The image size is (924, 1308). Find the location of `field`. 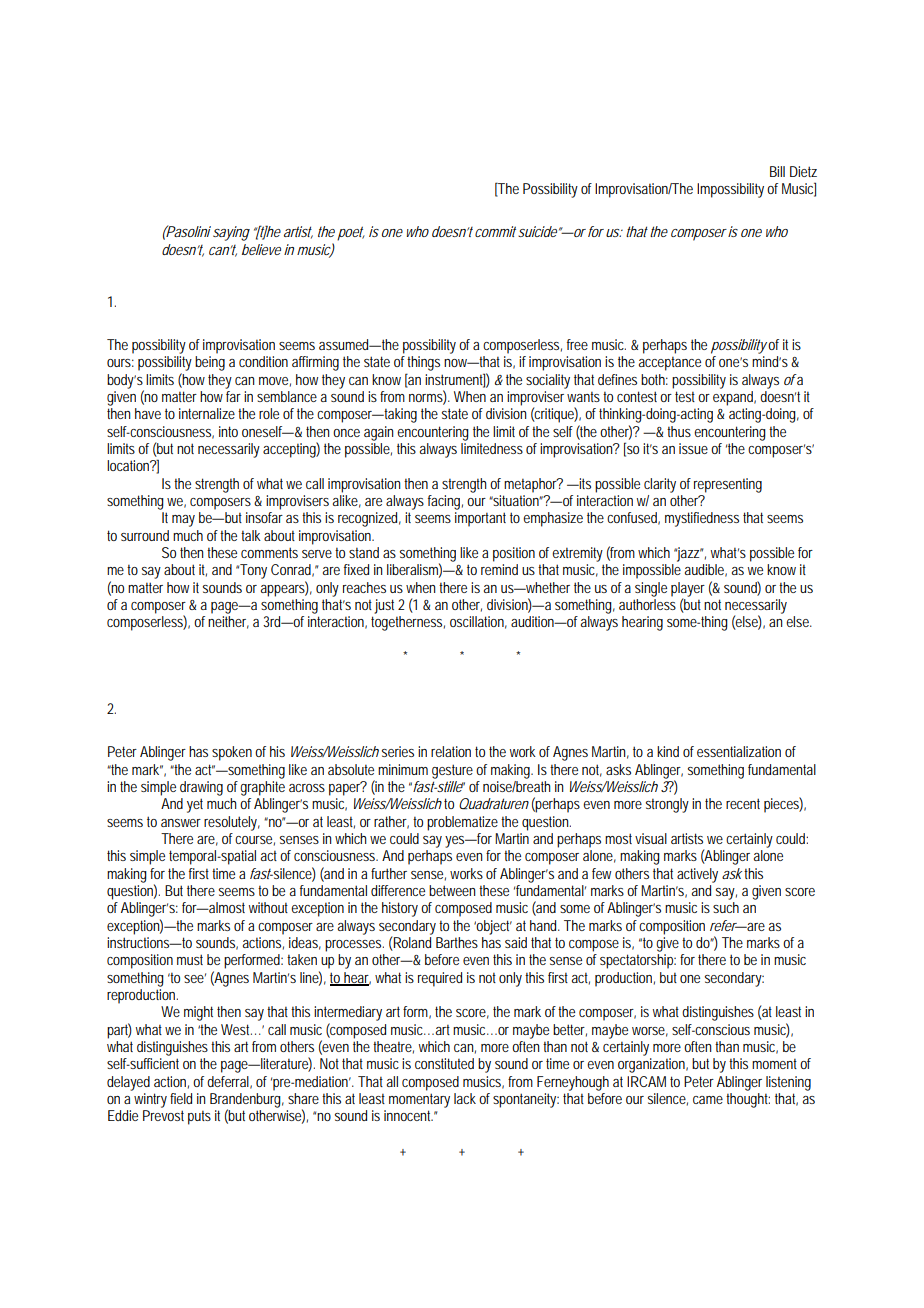

field is located at coordinates (181, 1098).
